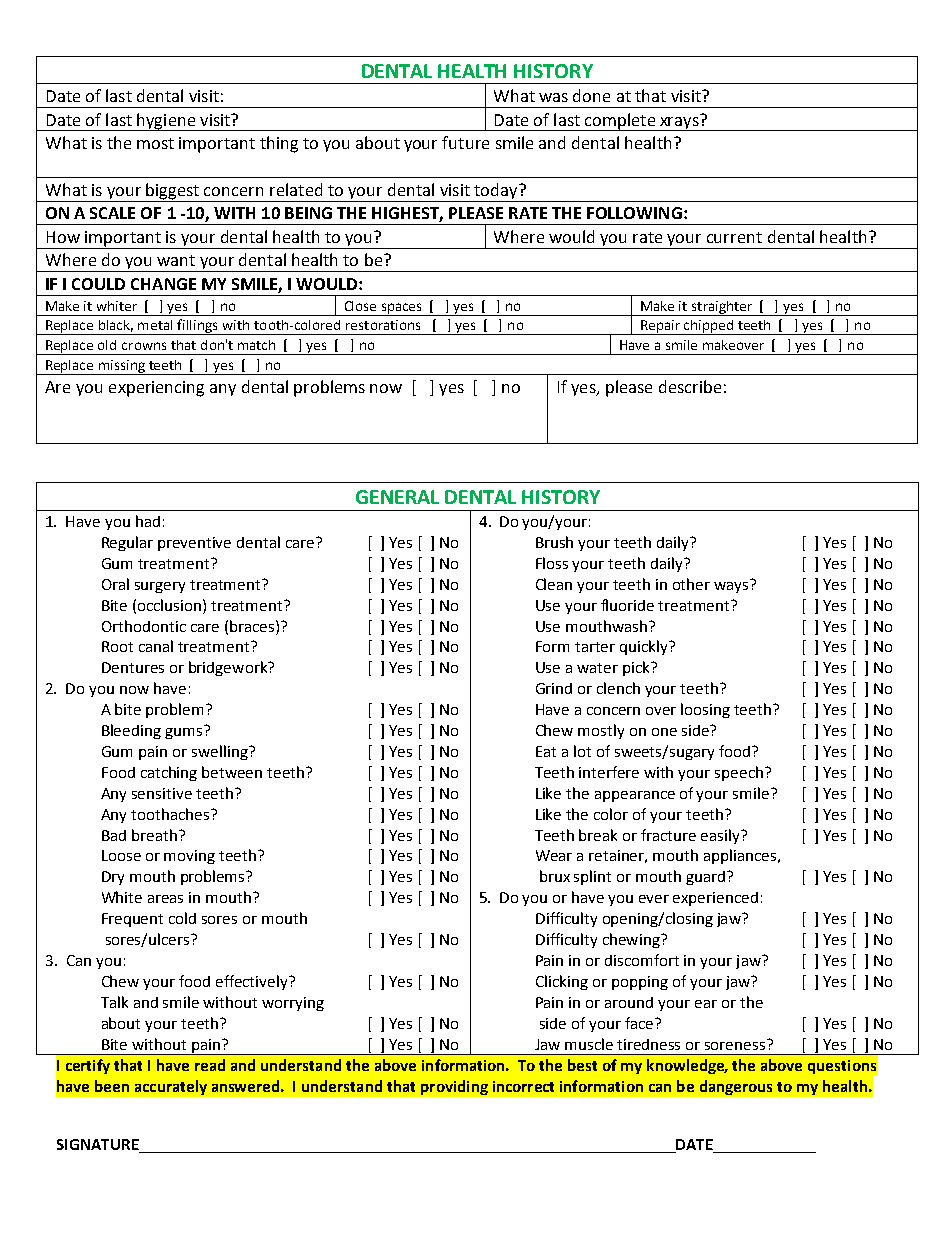  Describe the element at coordinates (691, 584) in the document. I see `other` at that location.
